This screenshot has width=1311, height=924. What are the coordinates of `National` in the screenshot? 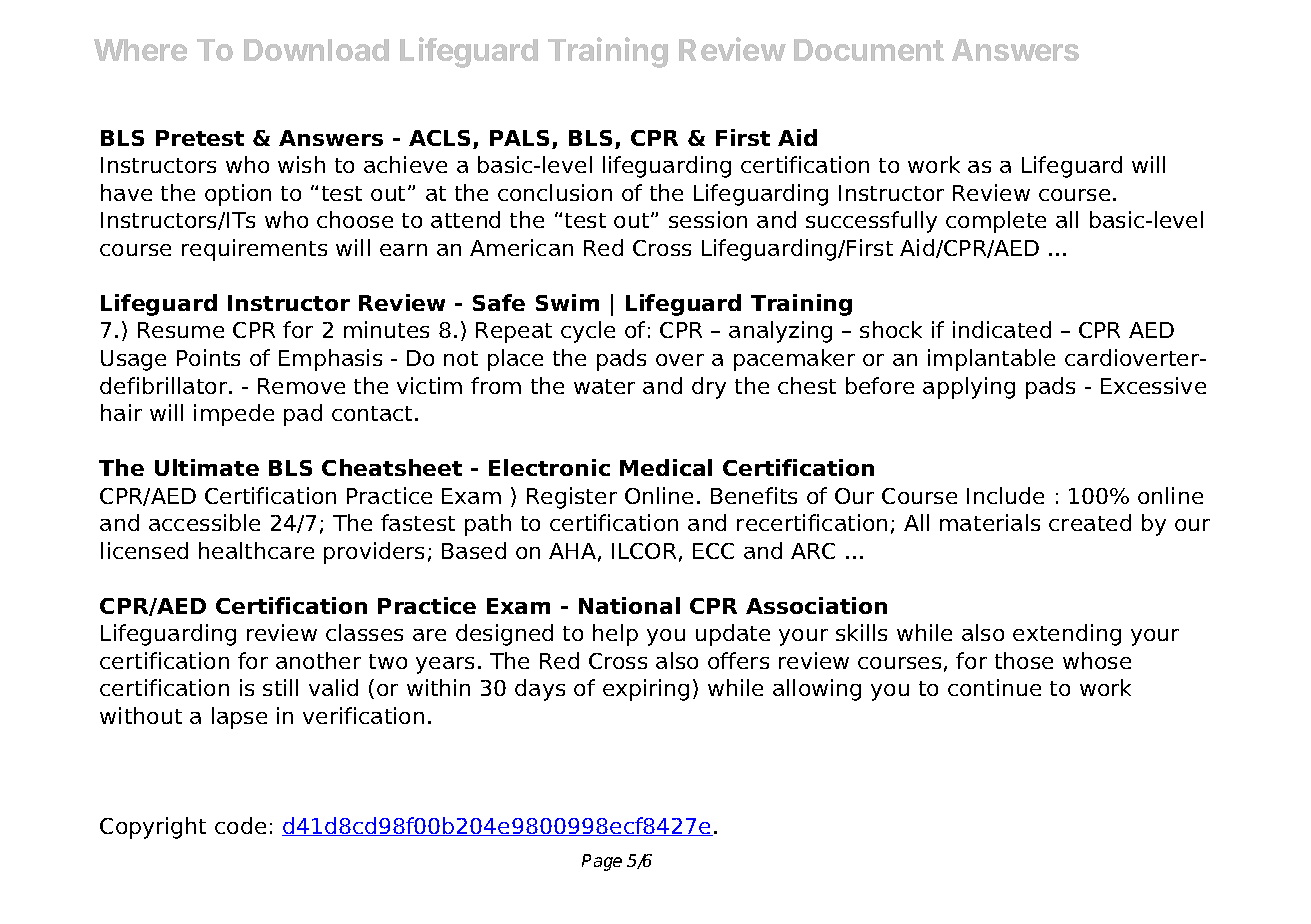 It's located at (629, 605).
